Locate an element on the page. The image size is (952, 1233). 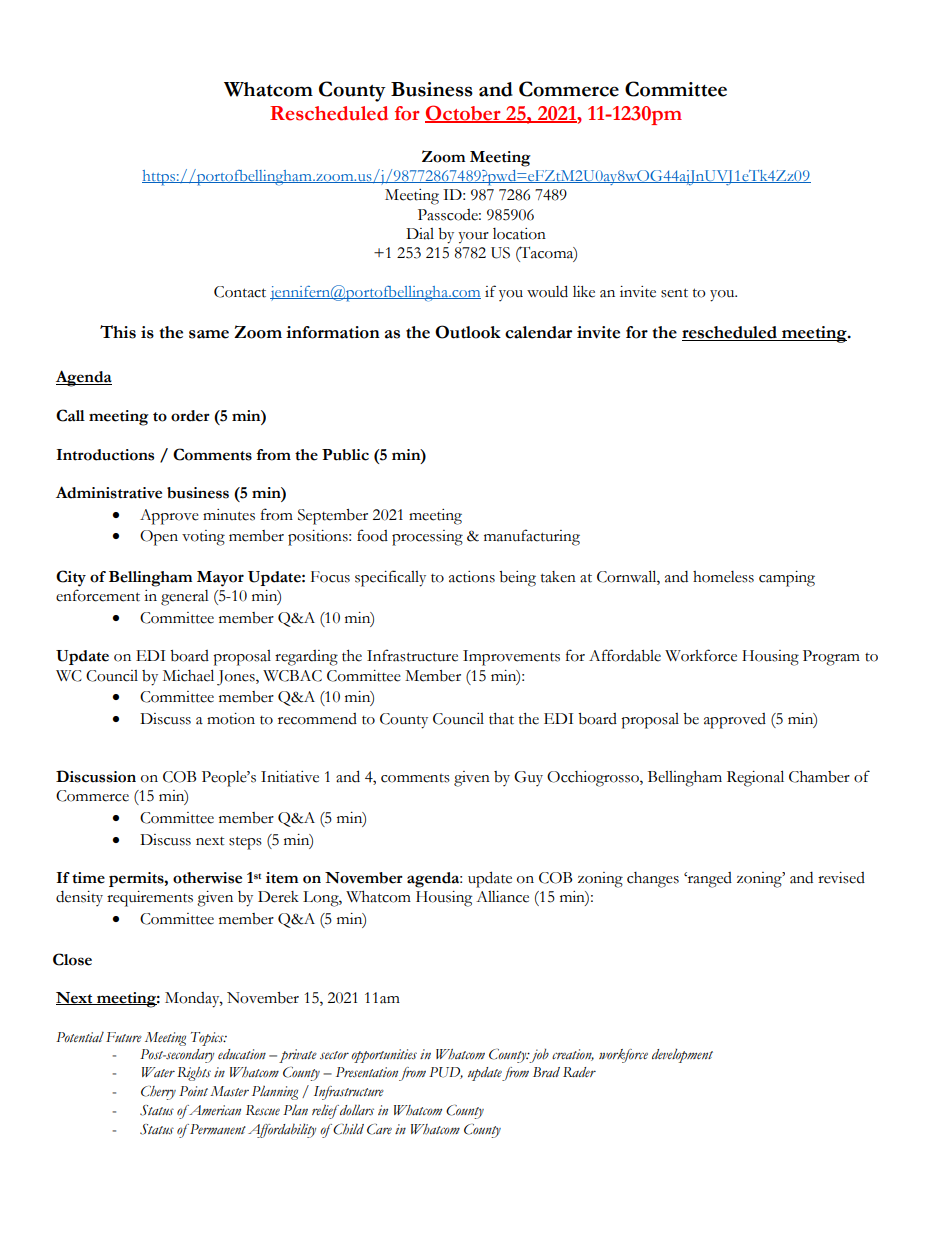
Alliance is located at coordinates (502, 897).
